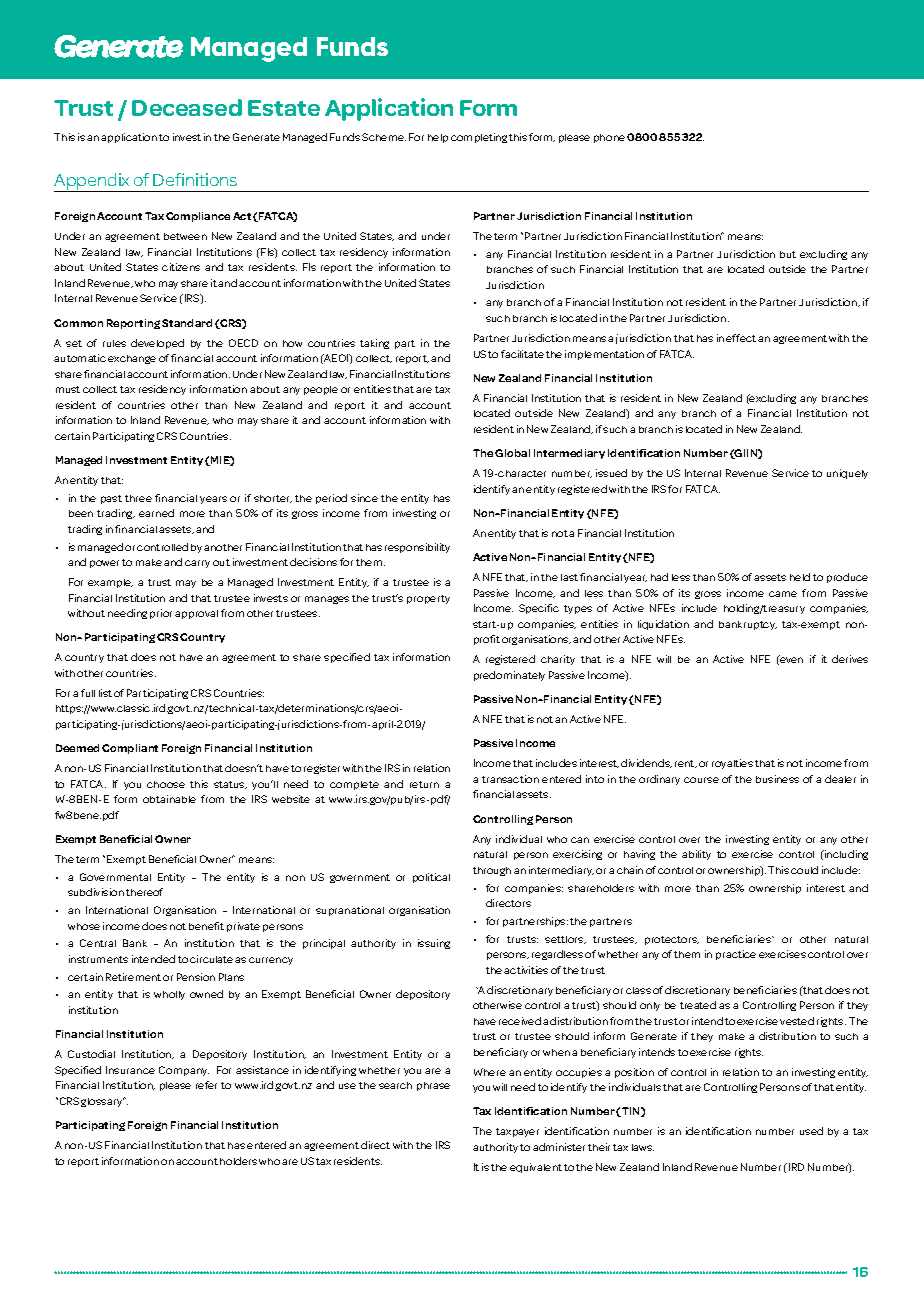 This page has width=924, height=1308. What do you see at coordinates (517, 1132) in the page?
I see `taxpayer` at bounding box center [517, 1132].
